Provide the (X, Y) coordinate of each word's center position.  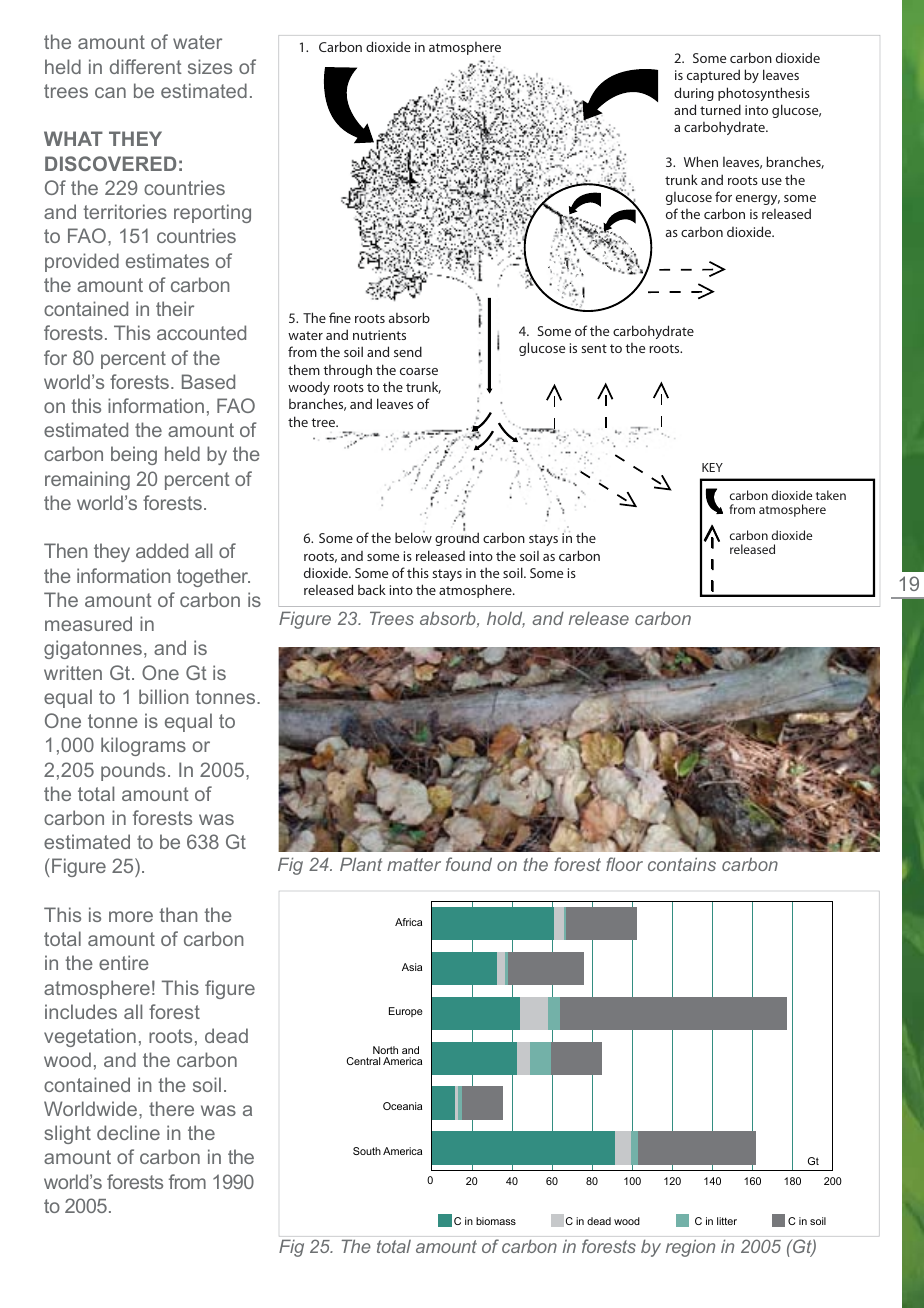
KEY (712, 467)
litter (727, 1221)
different (146, 66)
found (469, 864)
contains (682, 864)
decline (128, 1132)
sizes (210, 66)
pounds (133, 771)
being (134, 455)
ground (457, 539)
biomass (496, 1221)
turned (720, 109)
